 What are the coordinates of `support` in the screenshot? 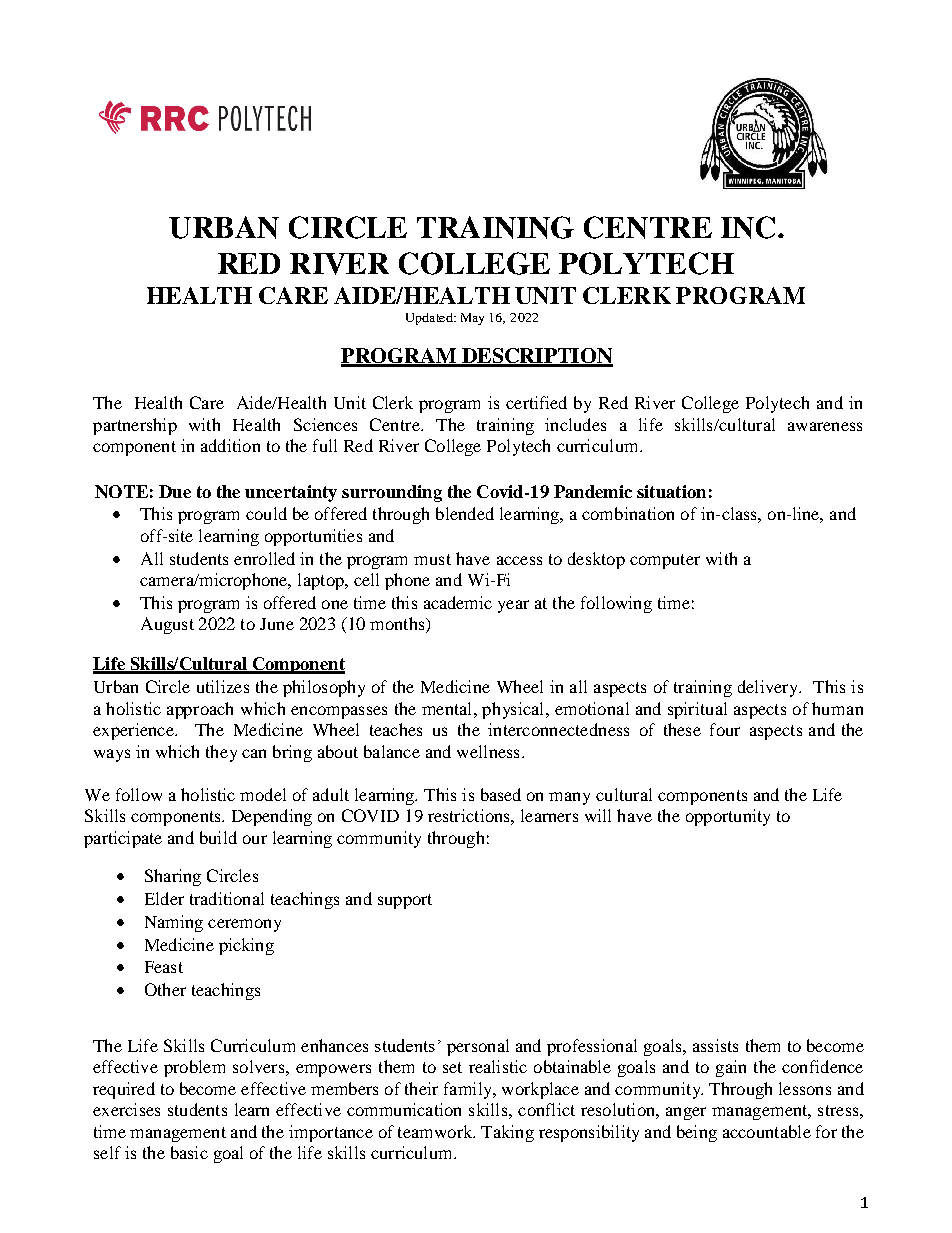 It's located at (405, 901).
